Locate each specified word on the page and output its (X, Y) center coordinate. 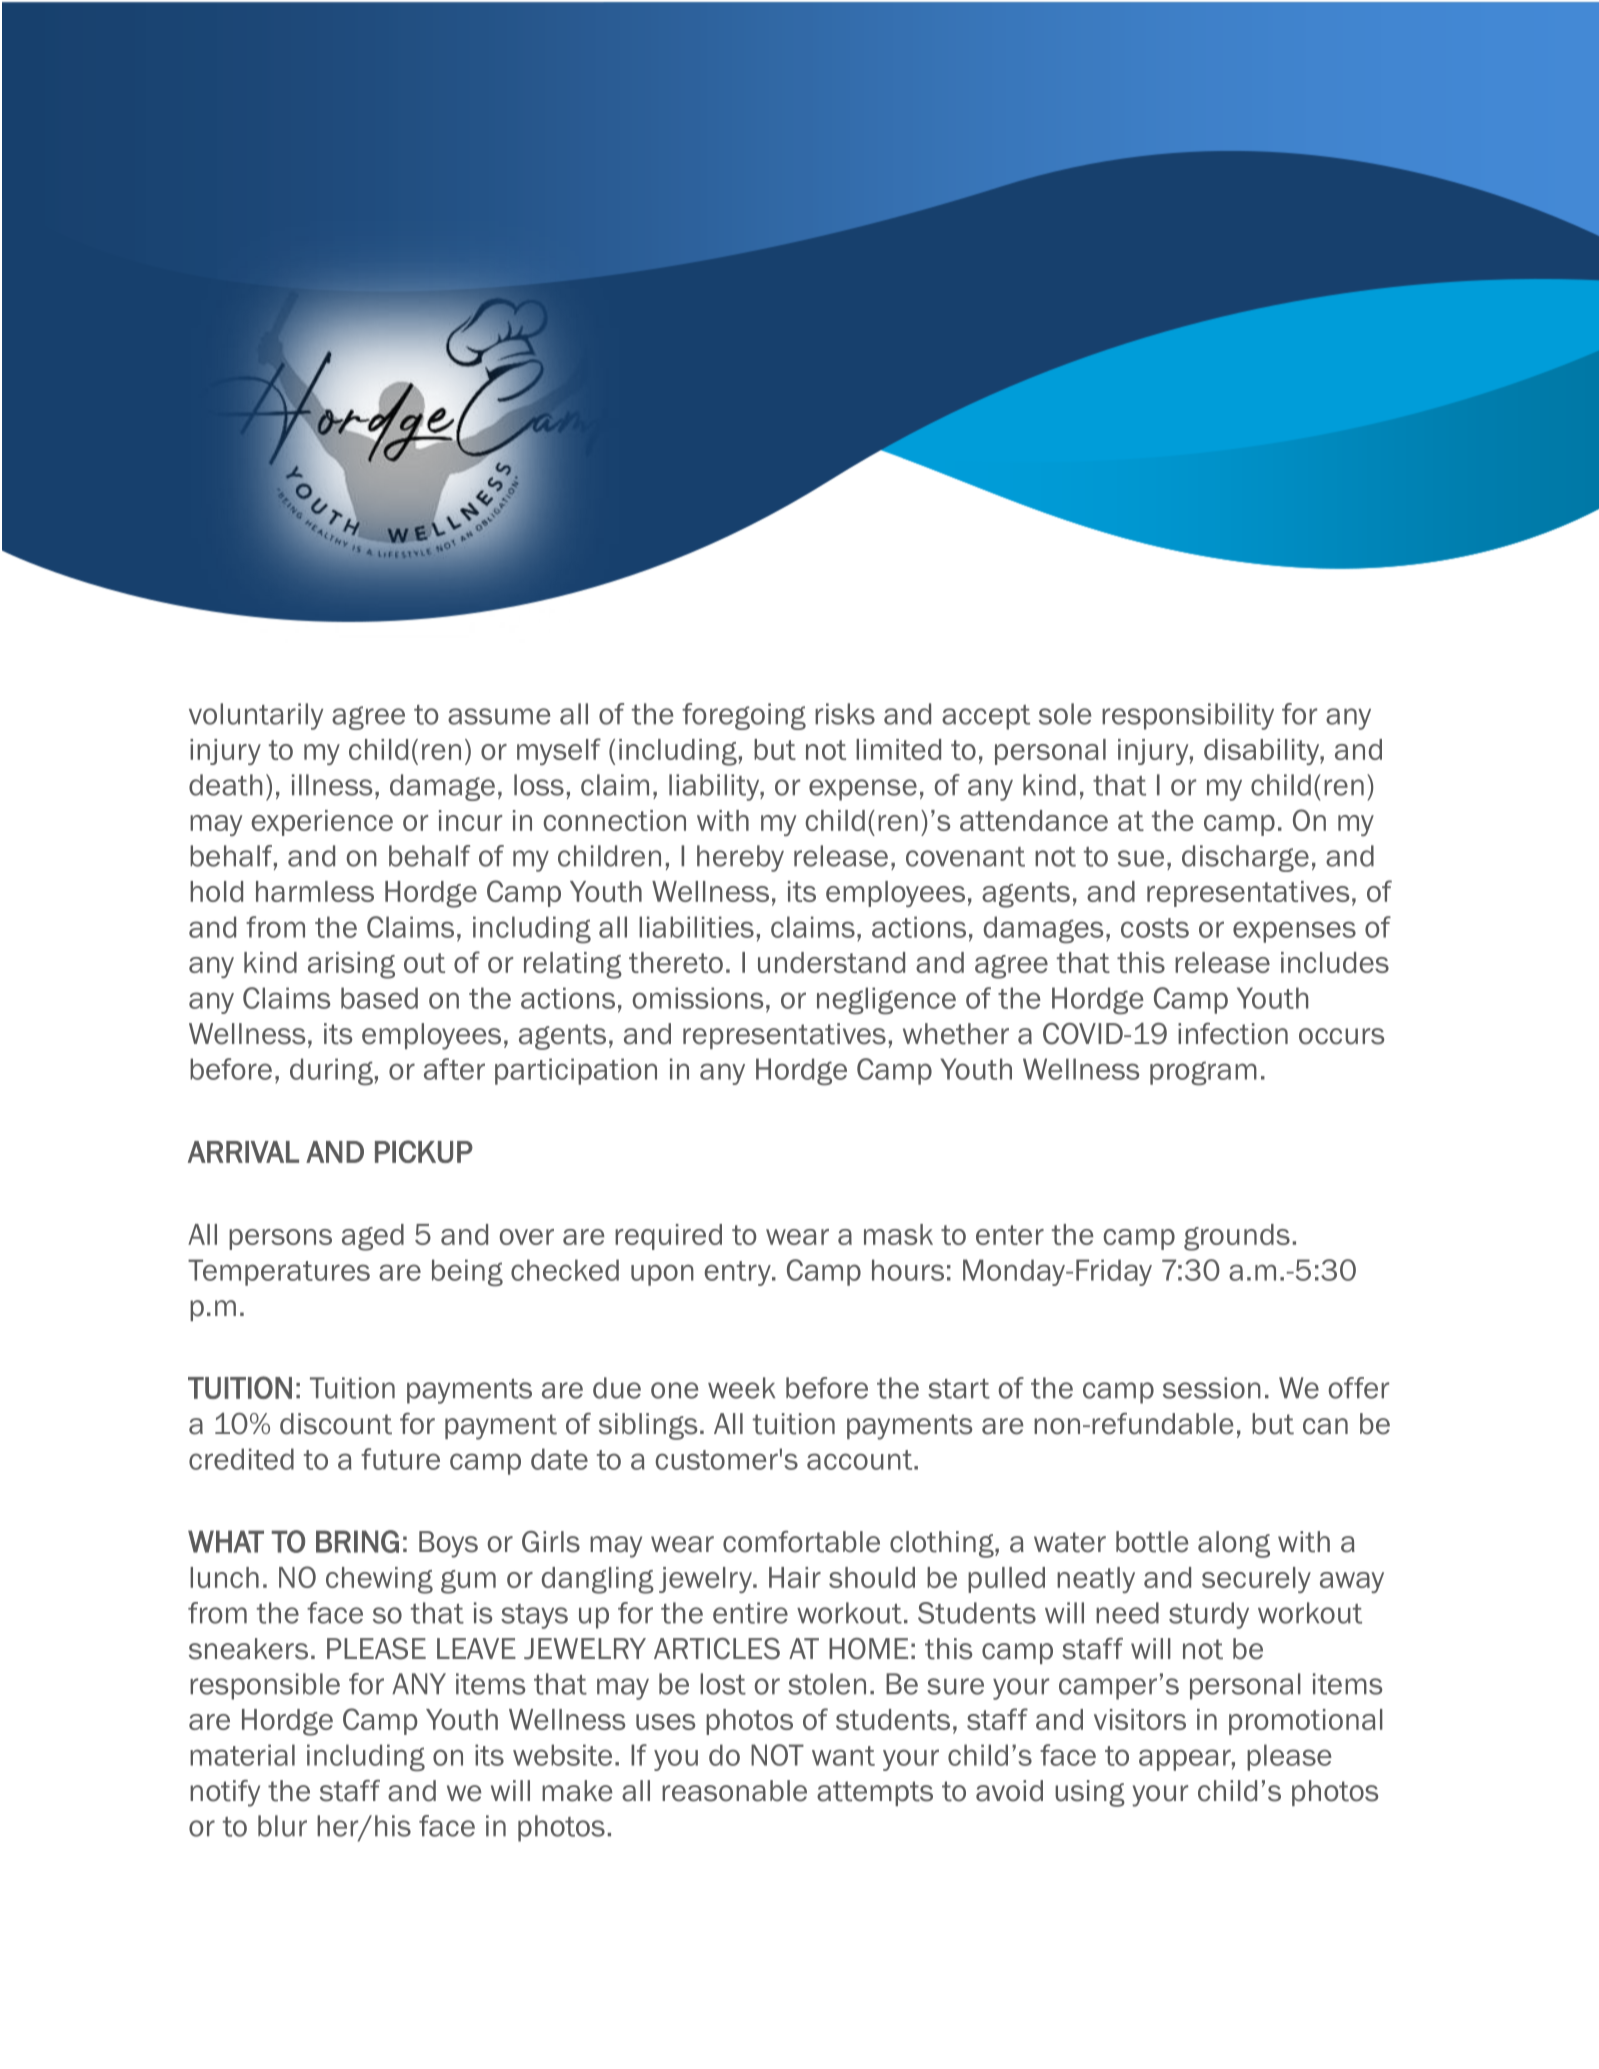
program (1203, 1073)
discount (336, 1424)
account (859, 1460)
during (331, 1072)
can (1325, 1426)
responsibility (1188, 716)
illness (332, 785)
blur (282, 1826)
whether (956, 1034)
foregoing (744, 716)
